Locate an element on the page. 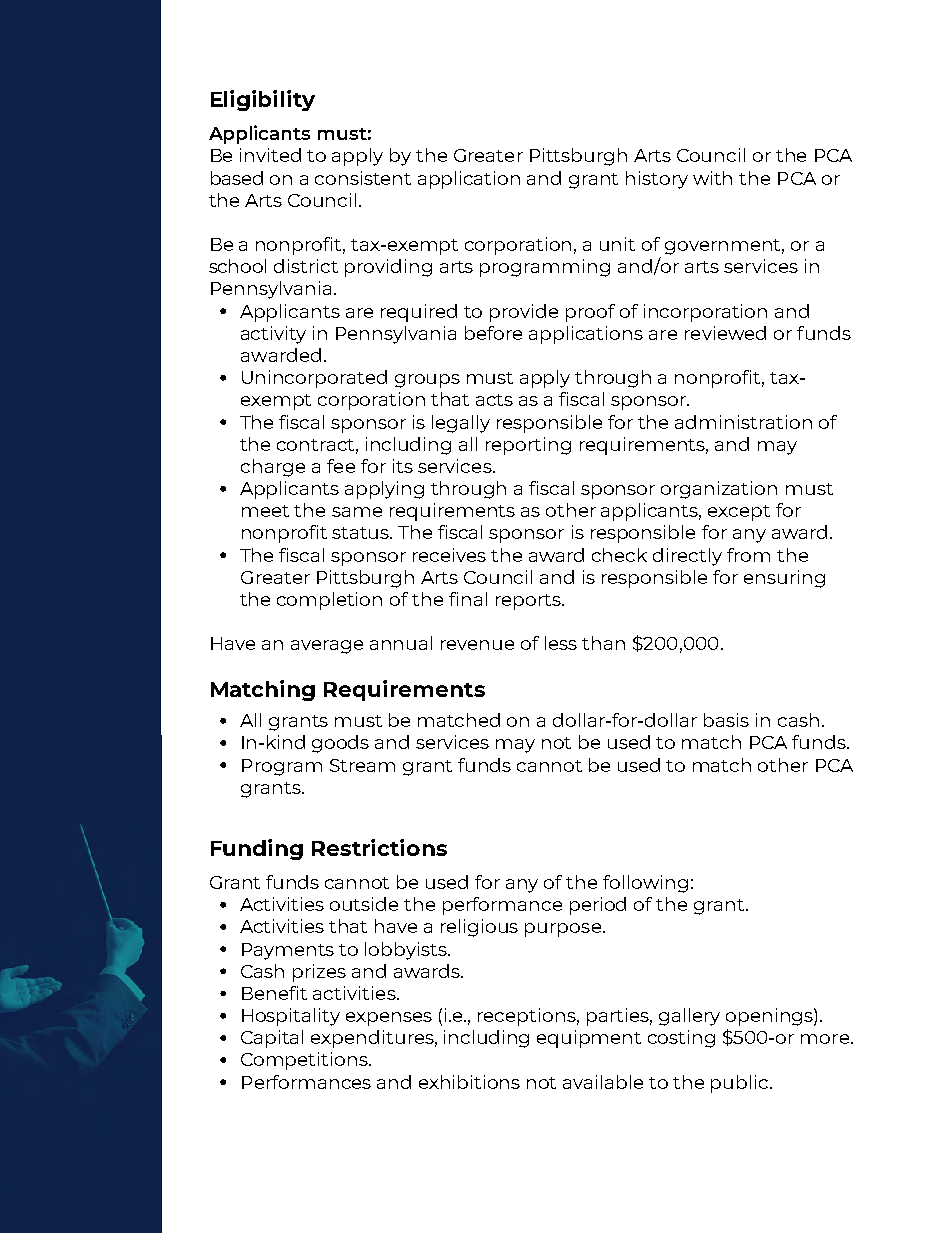 The width and height of the document is (952, 1233). history is located at coordinates (657, 180).
